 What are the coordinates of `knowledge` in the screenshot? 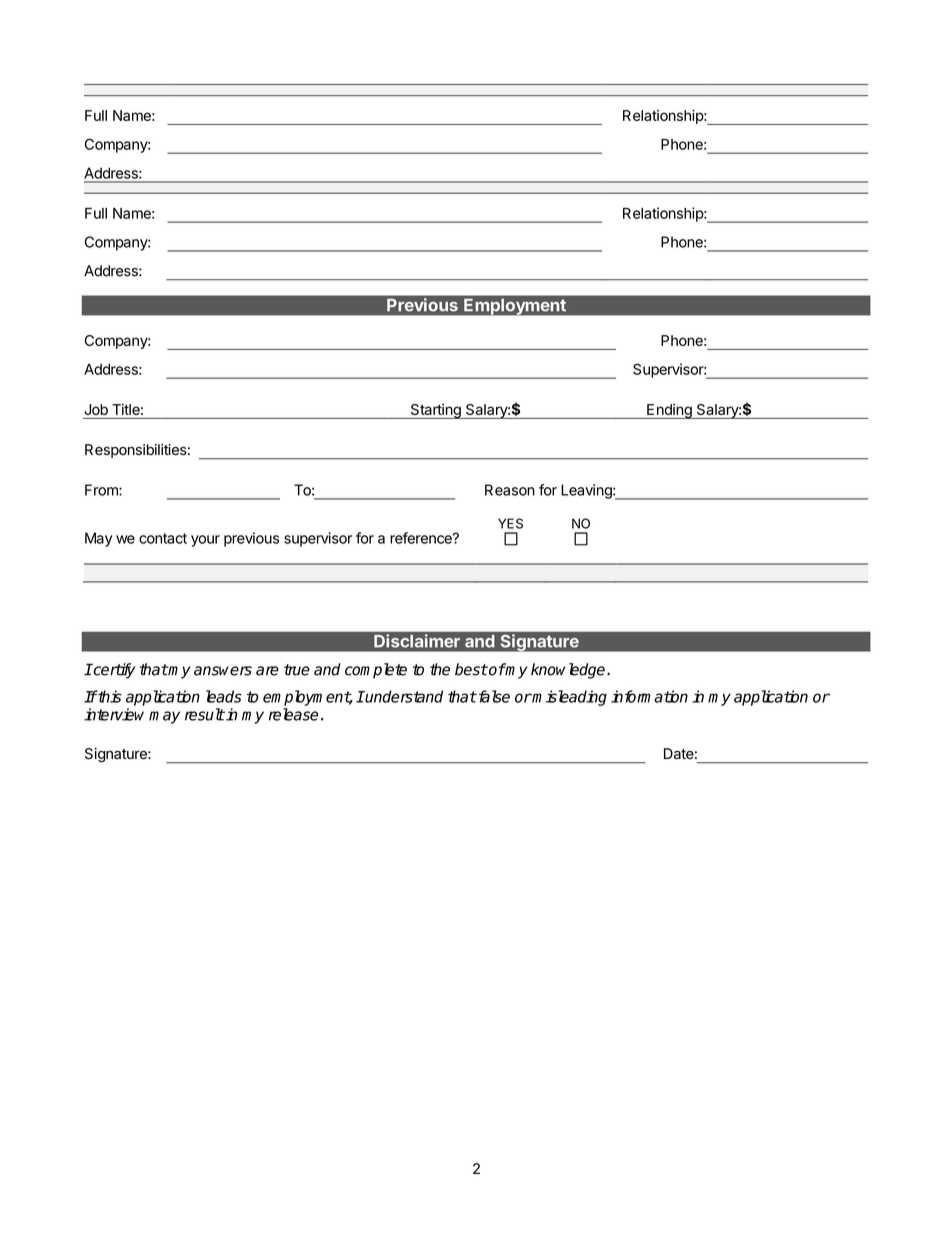 It's located at (569, 671).
